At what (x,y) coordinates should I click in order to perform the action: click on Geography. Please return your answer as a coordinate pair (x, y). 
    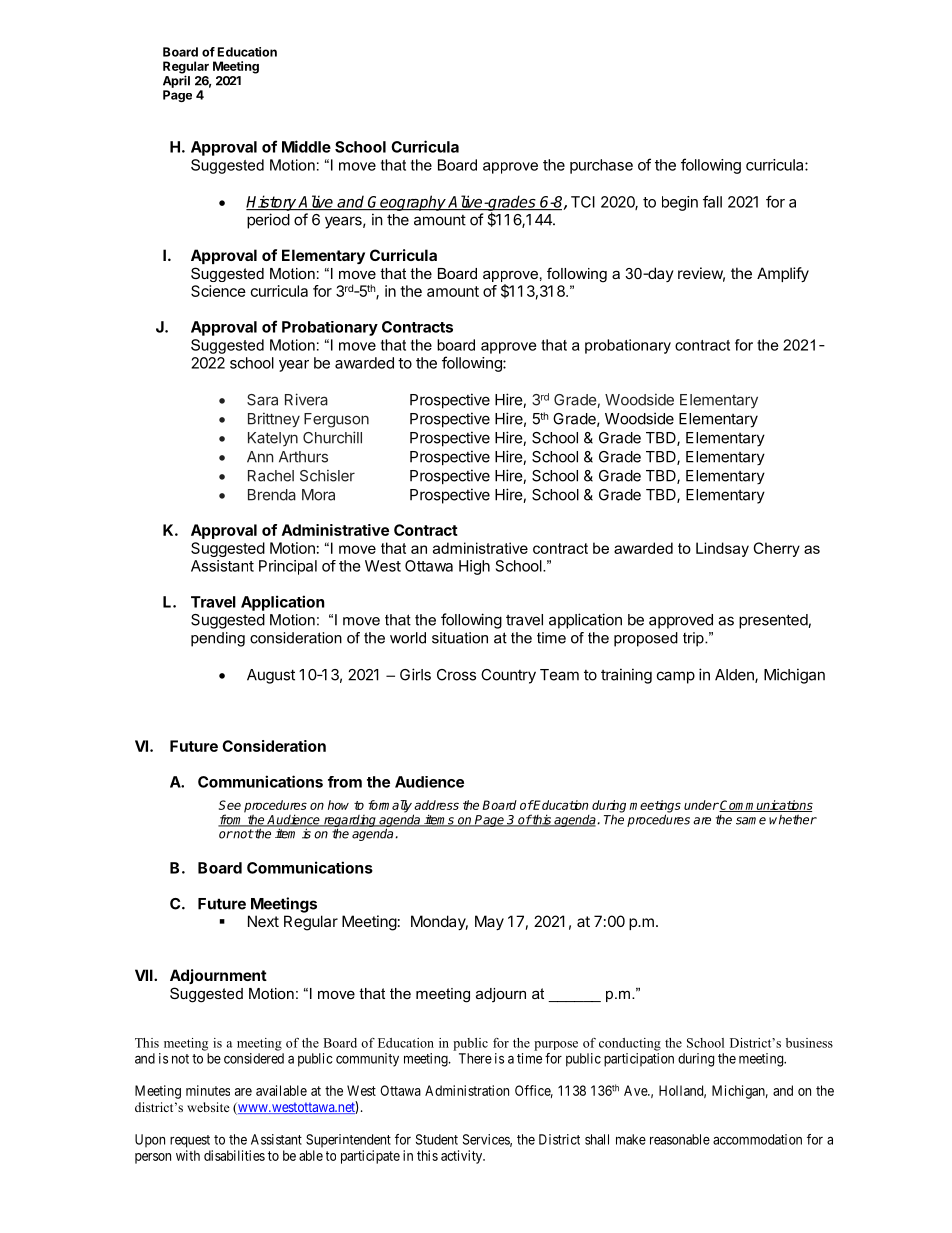
    Looking at the image, I should click on (407, 203).
